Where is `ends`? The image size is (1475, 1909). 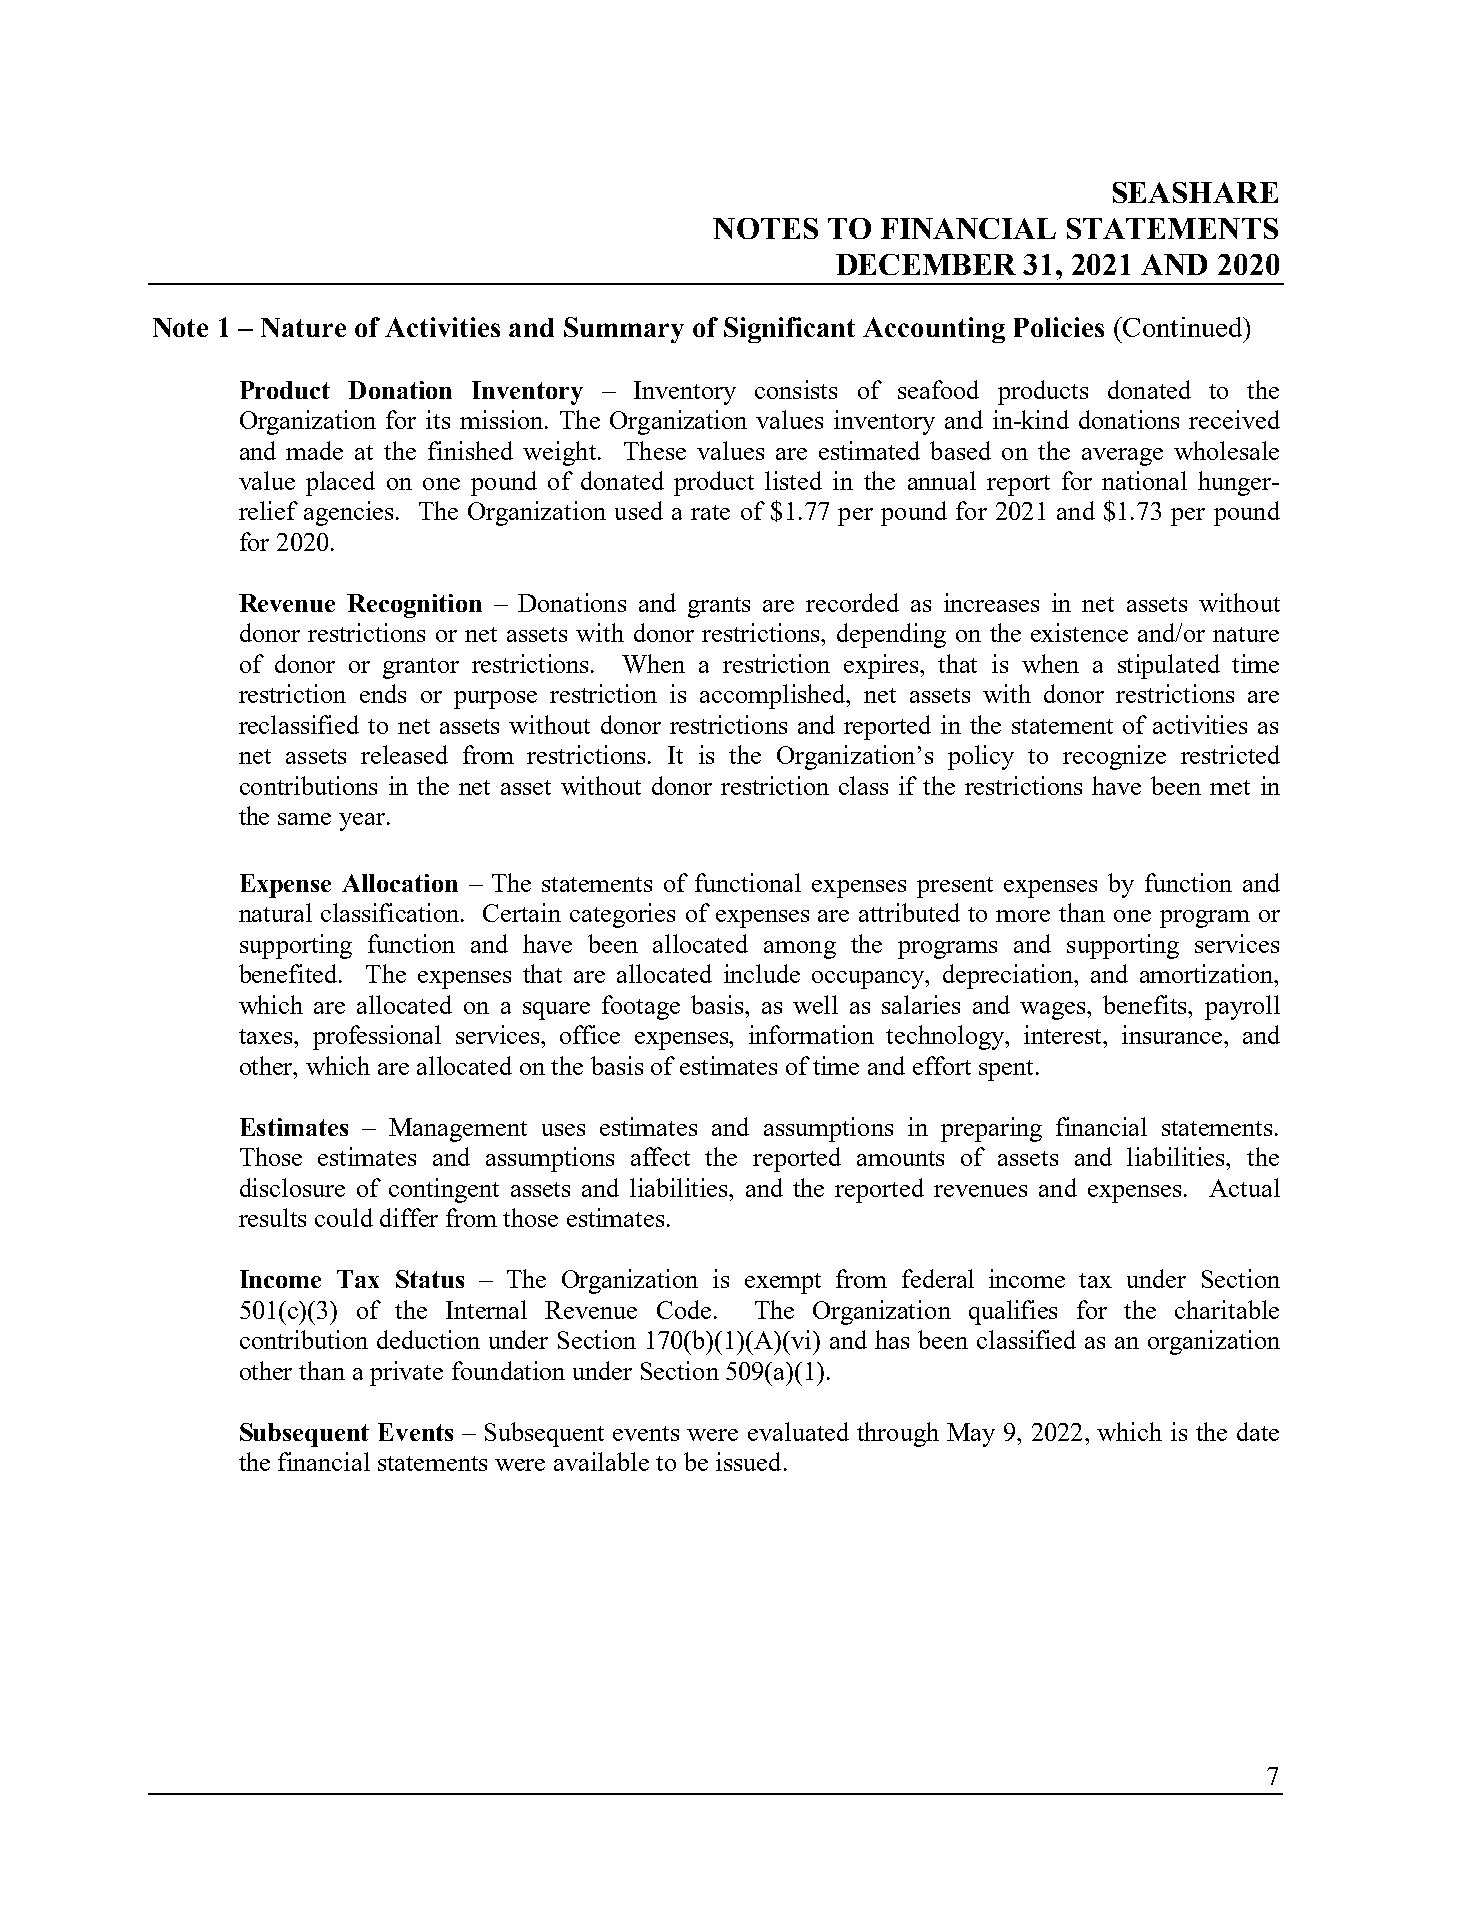
ends is located at coordinates (383, 693).
